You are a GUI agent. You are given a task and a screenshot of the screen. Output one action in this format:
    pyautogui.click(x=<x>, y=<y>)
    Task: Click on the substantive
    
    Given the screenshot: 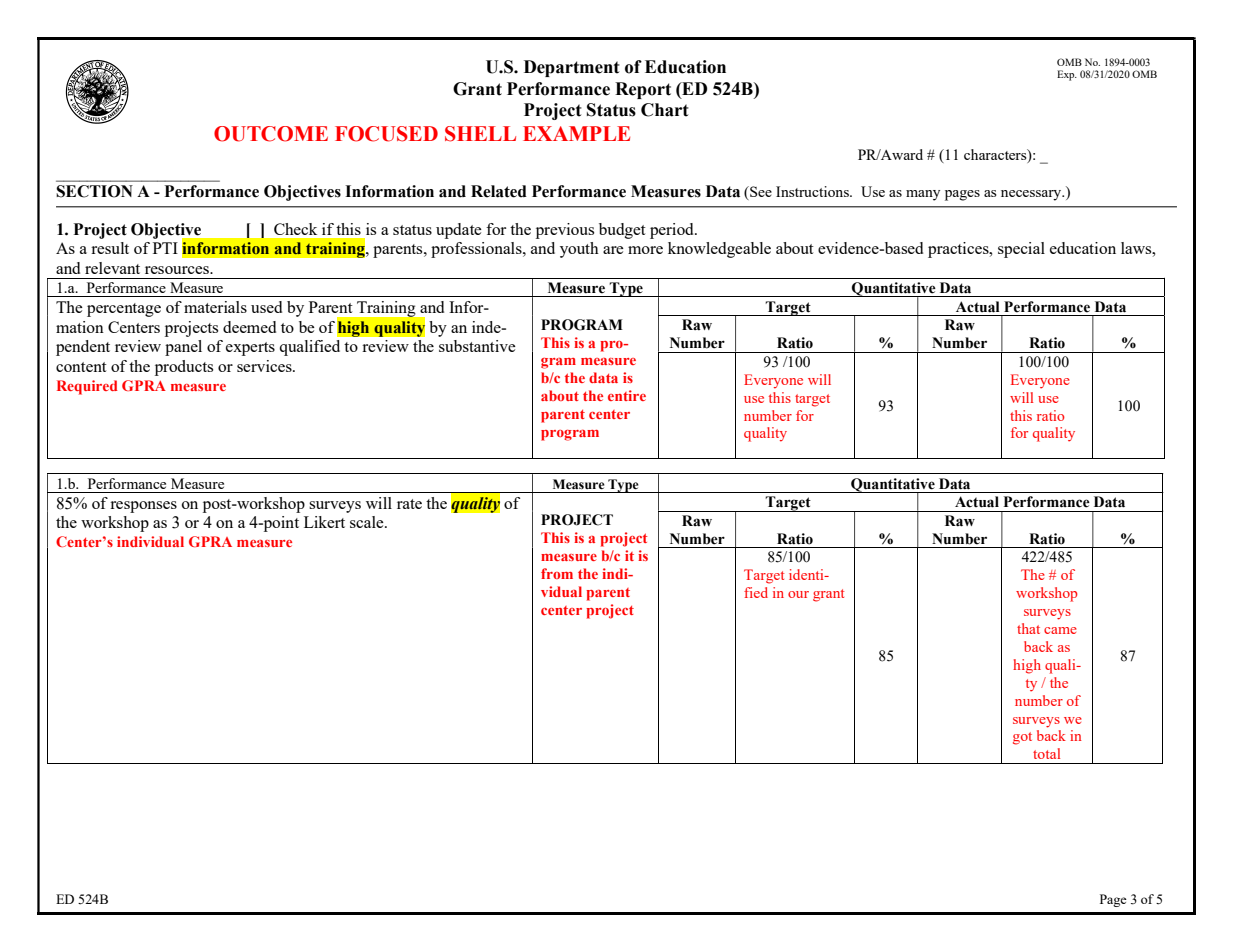 What is the action you would take?
    pyautogui.click(x=477, y=346)
